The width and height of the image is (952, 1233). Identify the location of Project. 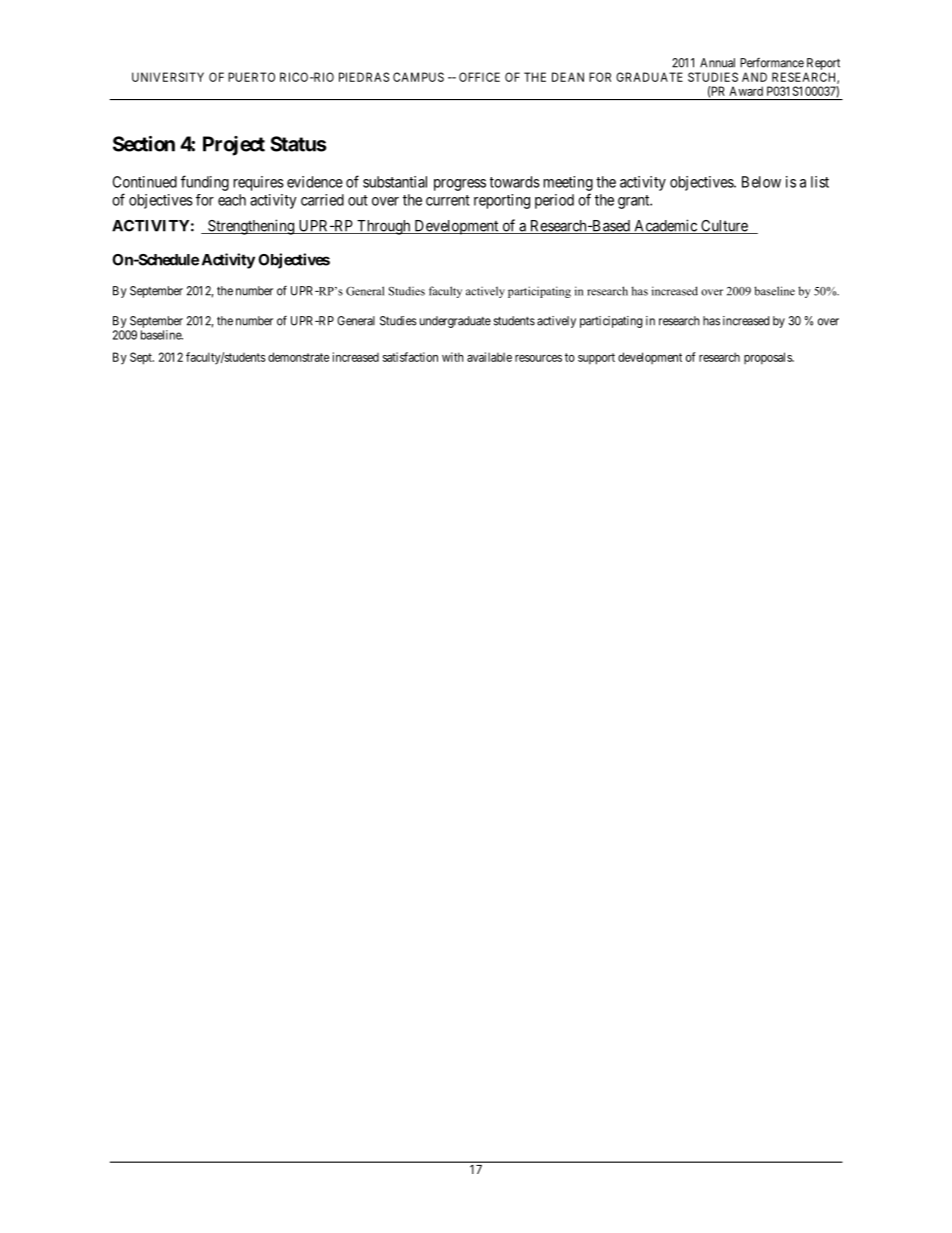
(234, 146).
